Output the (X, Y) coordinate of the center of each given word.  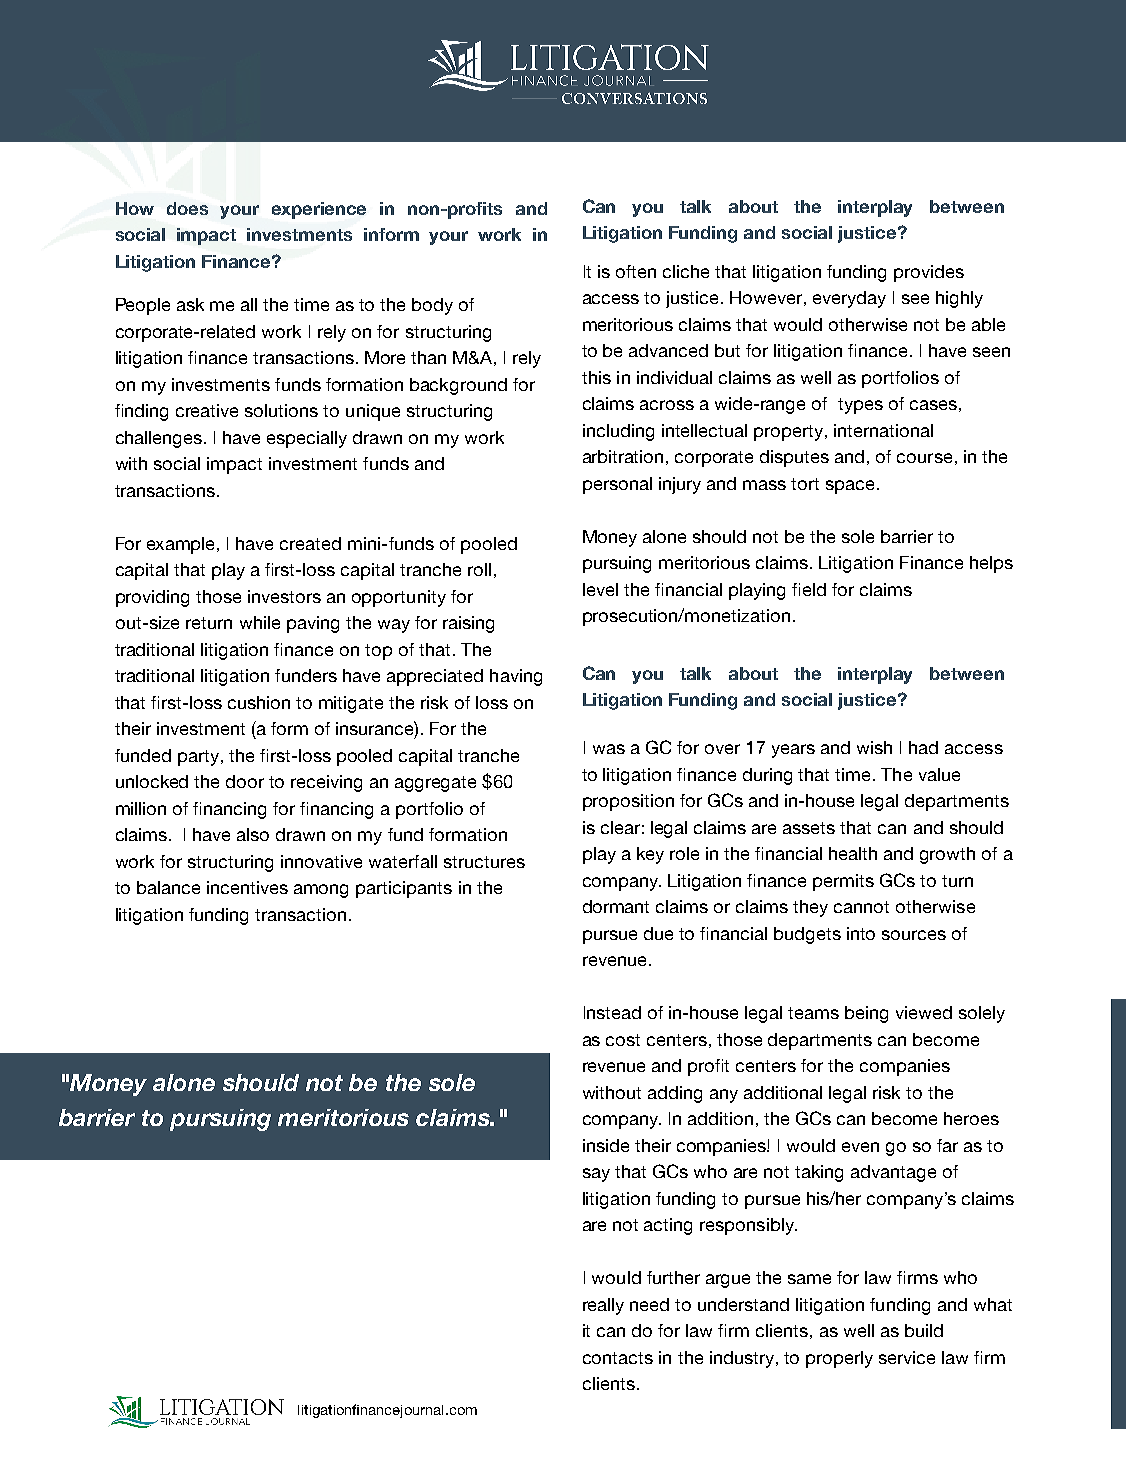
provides (929, 273)
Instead (612, 1012)
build (924, 1330)
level (600, 589)
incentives (247, 887)
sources (914, 935)
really (603, 1306)
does (187, 208)
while (260, 622)
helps (991, 564)
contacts (618, 1358)
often (636, 271)
